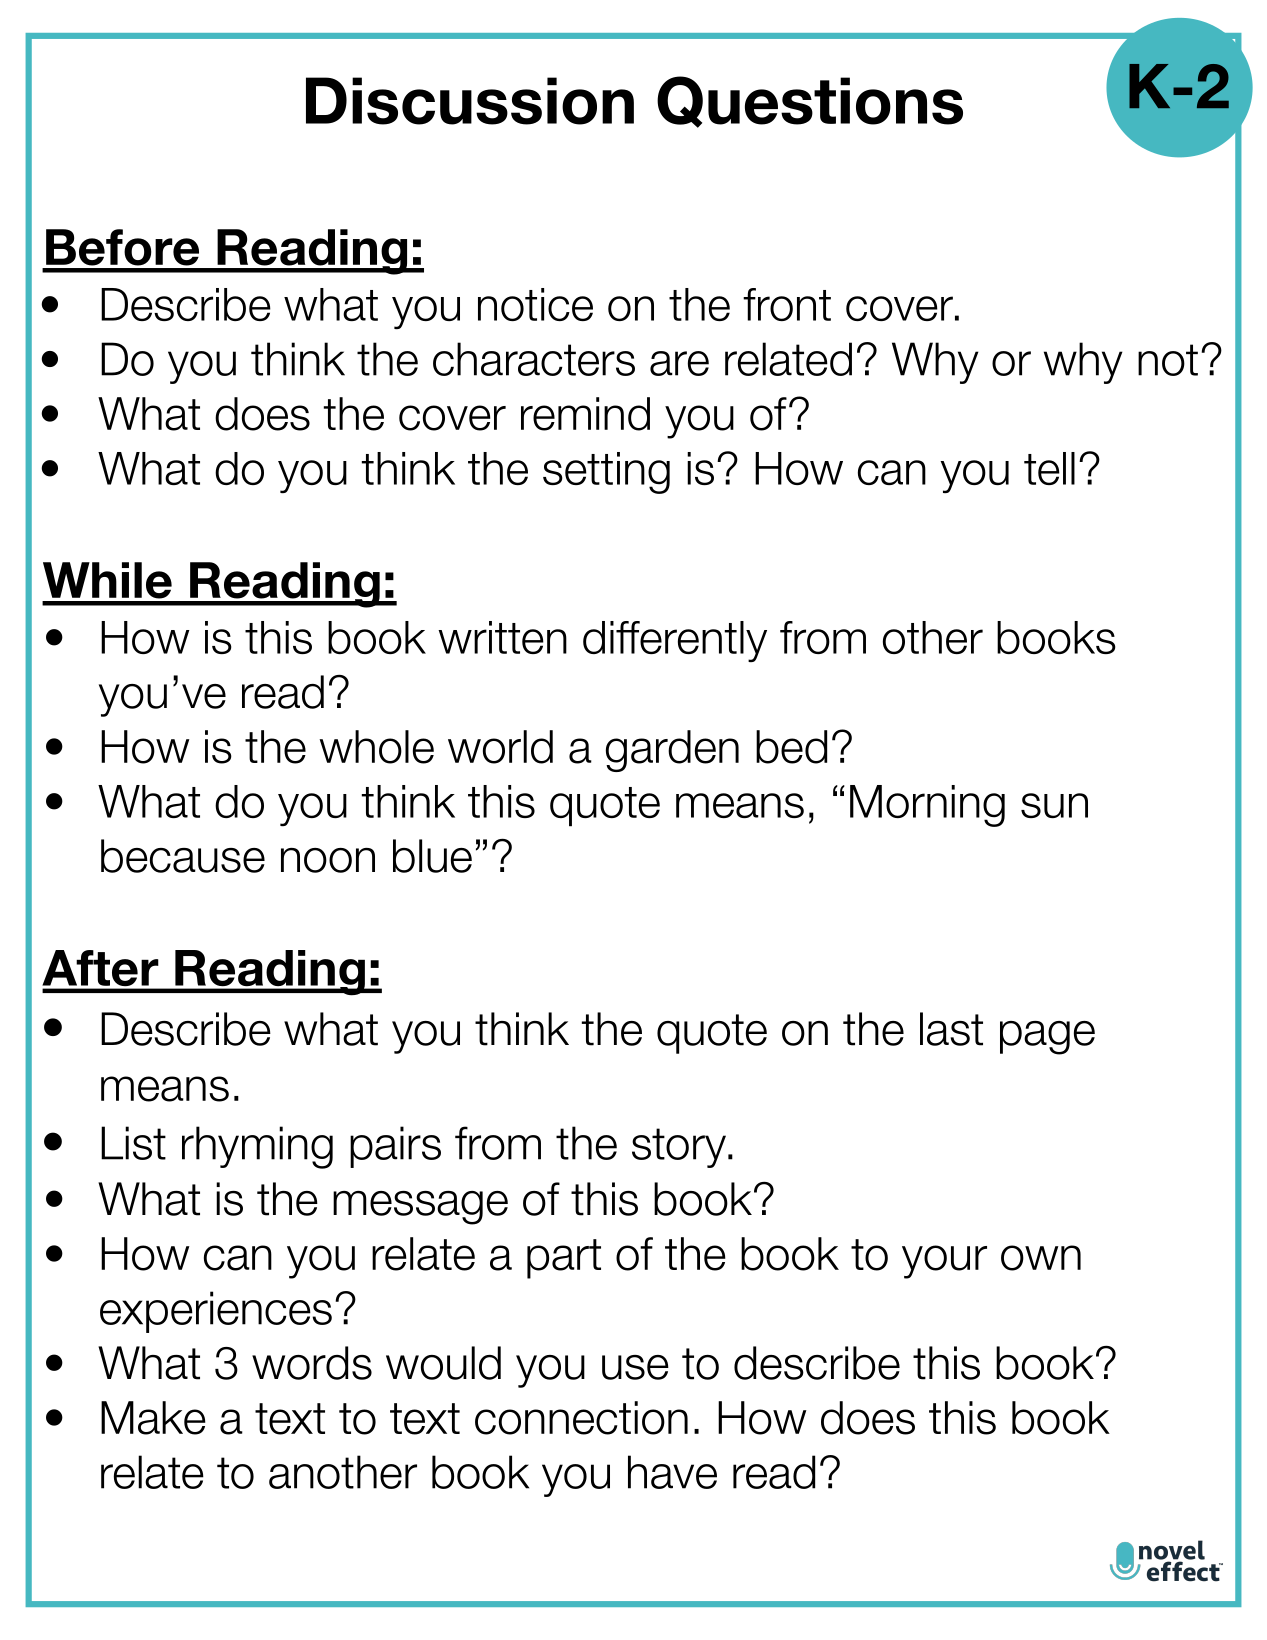  I want to click on your, so click(944, 1262).
